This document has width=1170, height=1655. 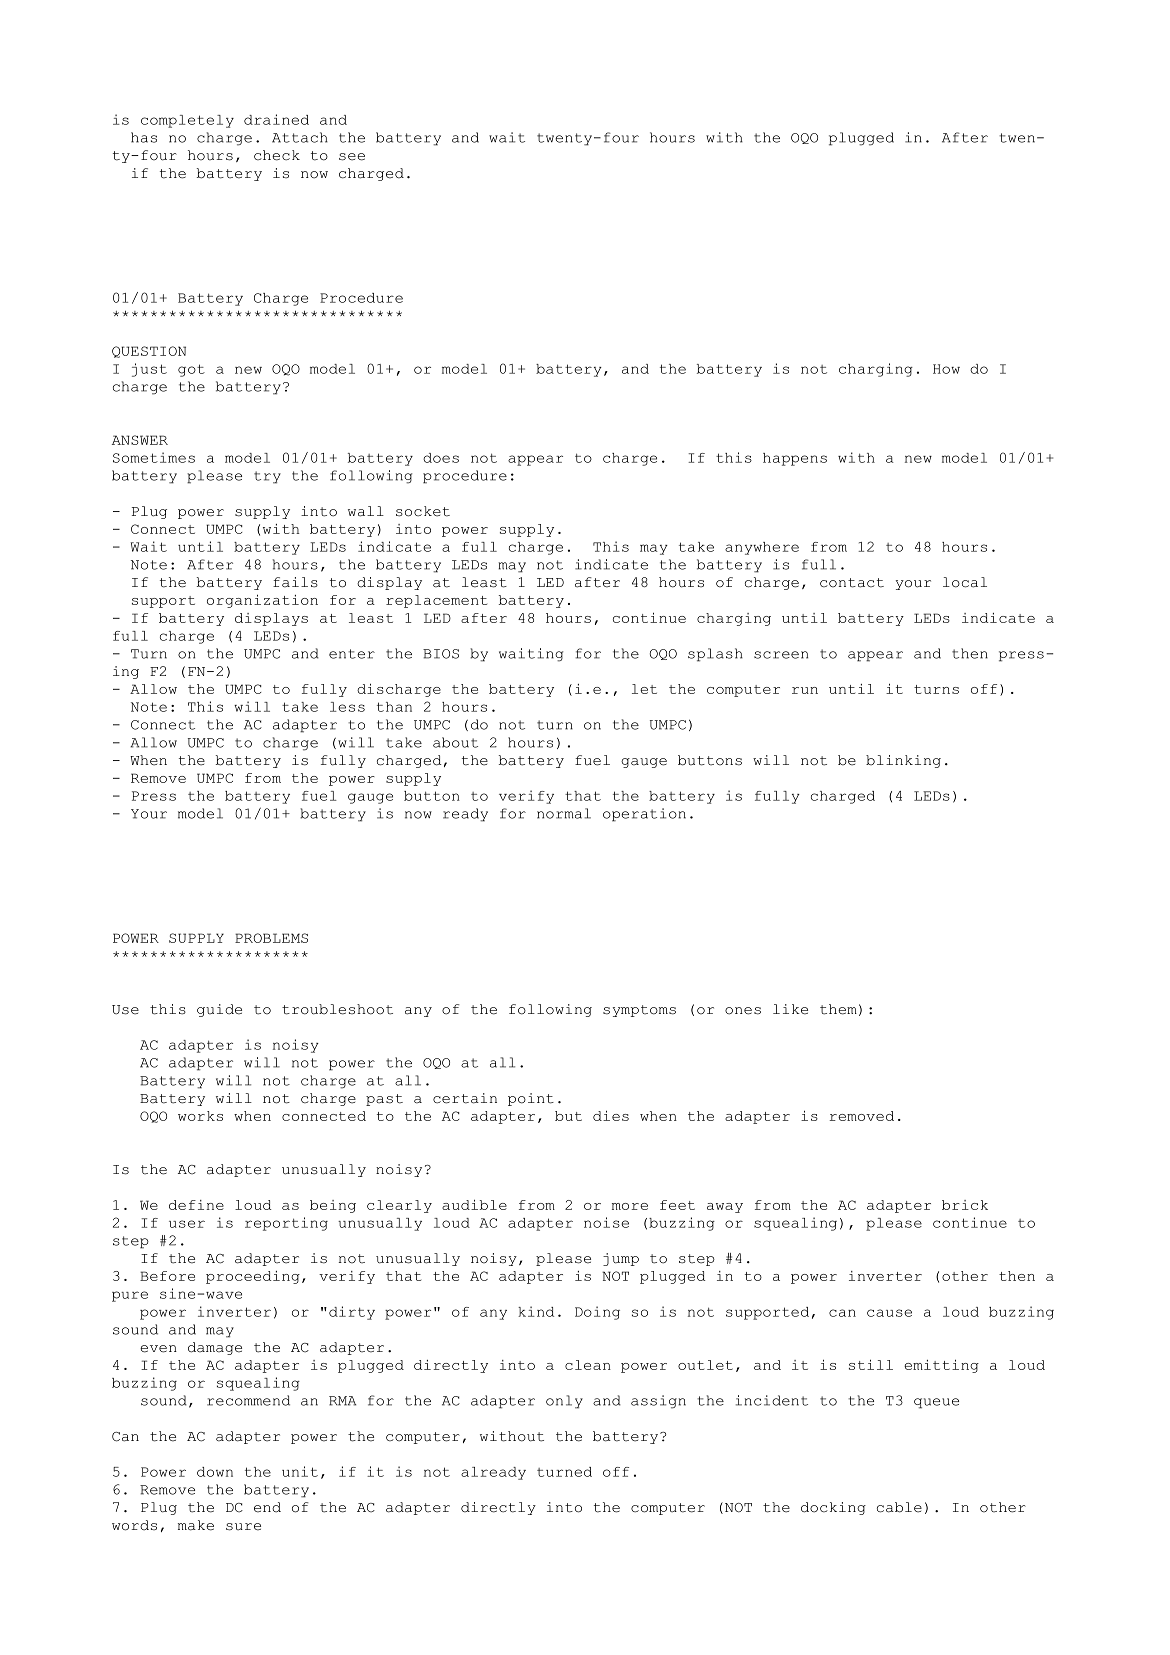 I want to click on only, so click(x=564, y=1402).
